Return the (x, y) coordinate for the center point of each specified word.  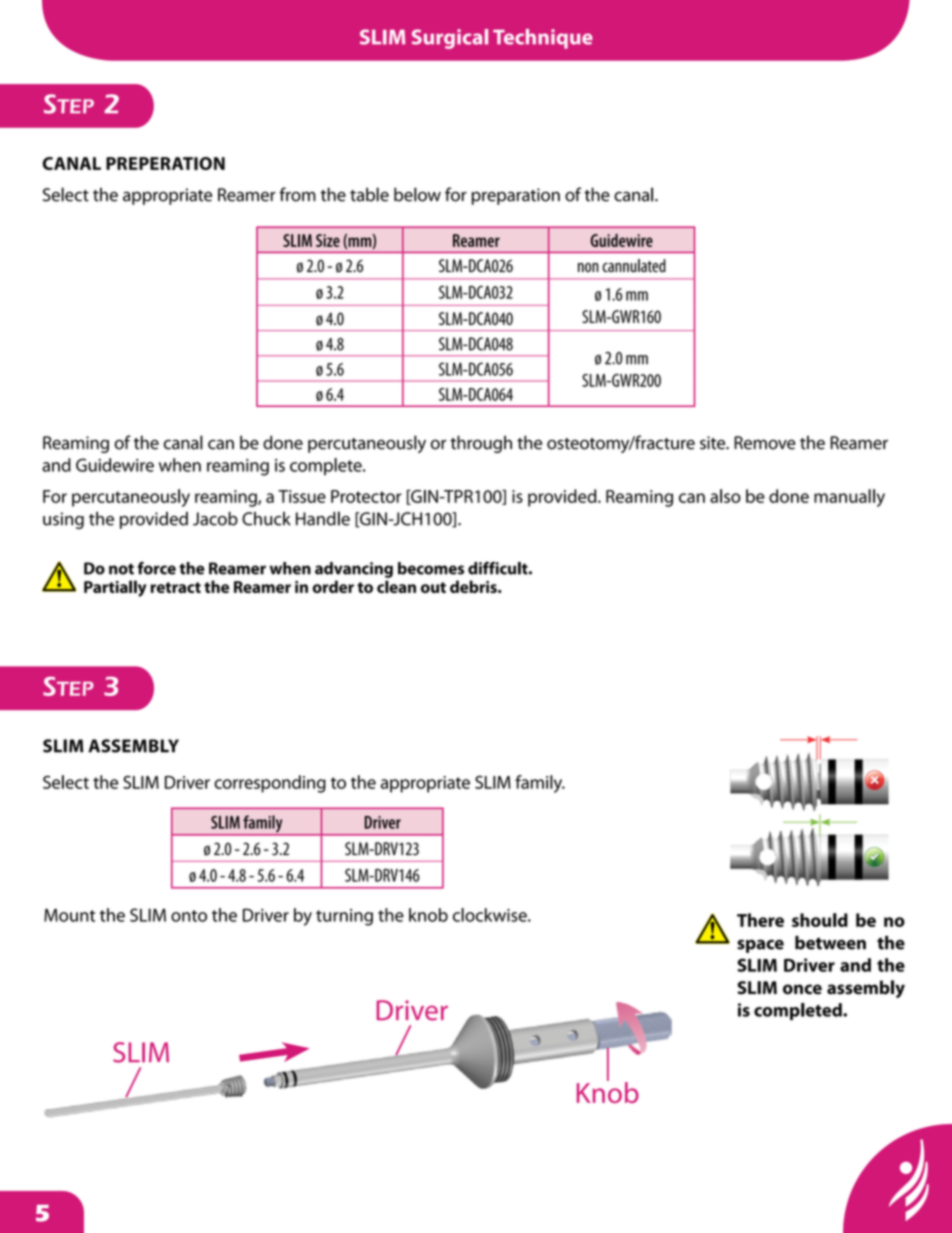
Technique (543, 39)
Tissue (302, 496)
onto (189, 916)
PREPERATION (165, 163)
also (725, 496)
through (481, 444)
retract (175, 587)
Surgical (450, 39)
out (433, 587)
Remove (765, 443)
